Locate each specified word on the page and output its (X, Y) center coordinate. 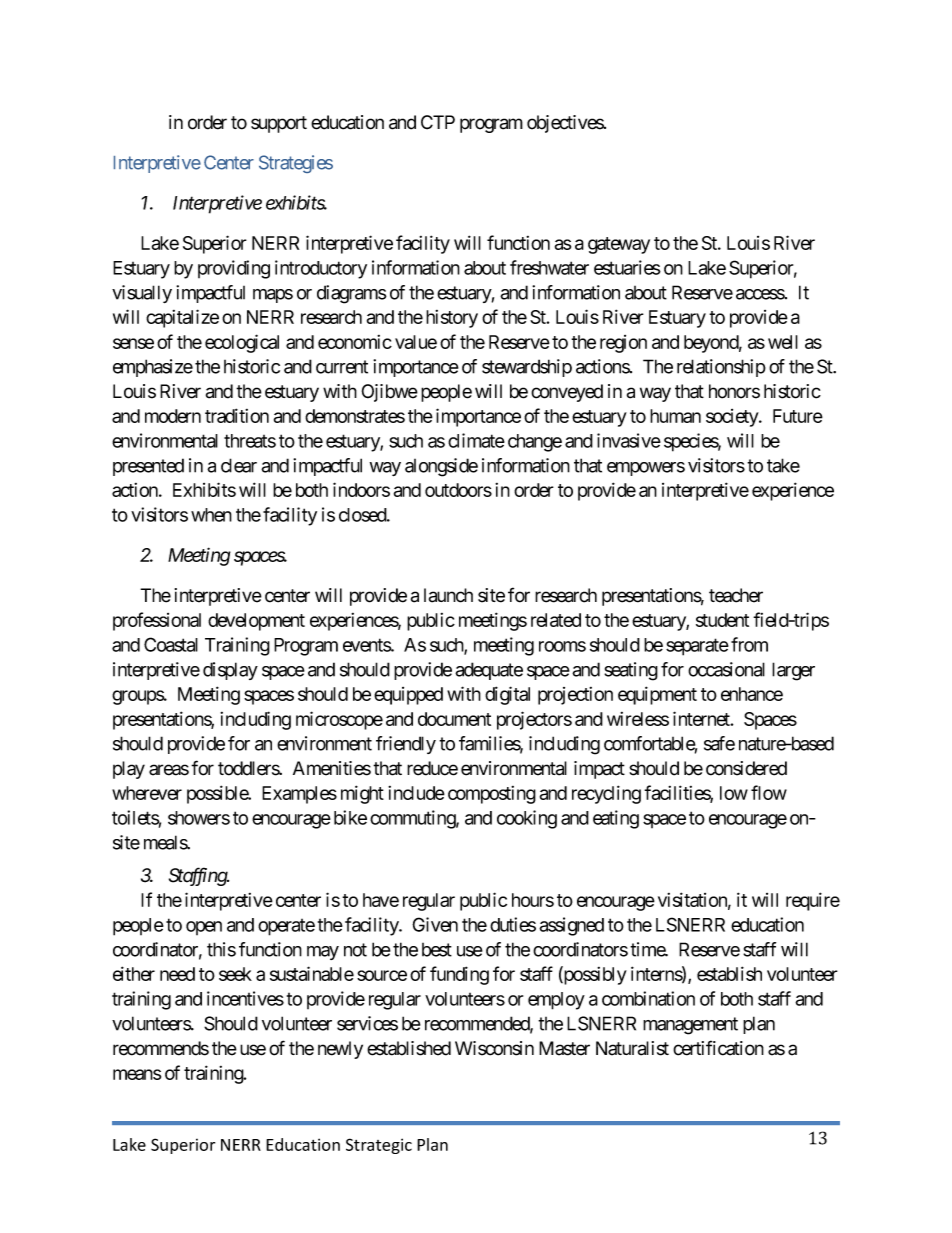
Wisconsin (494, 1048)
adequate (489, 671)
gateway (619, 245)
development (256, 622)
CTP (438, 122)
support (279, 124)
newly (340, 1050)
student (722, 620)
